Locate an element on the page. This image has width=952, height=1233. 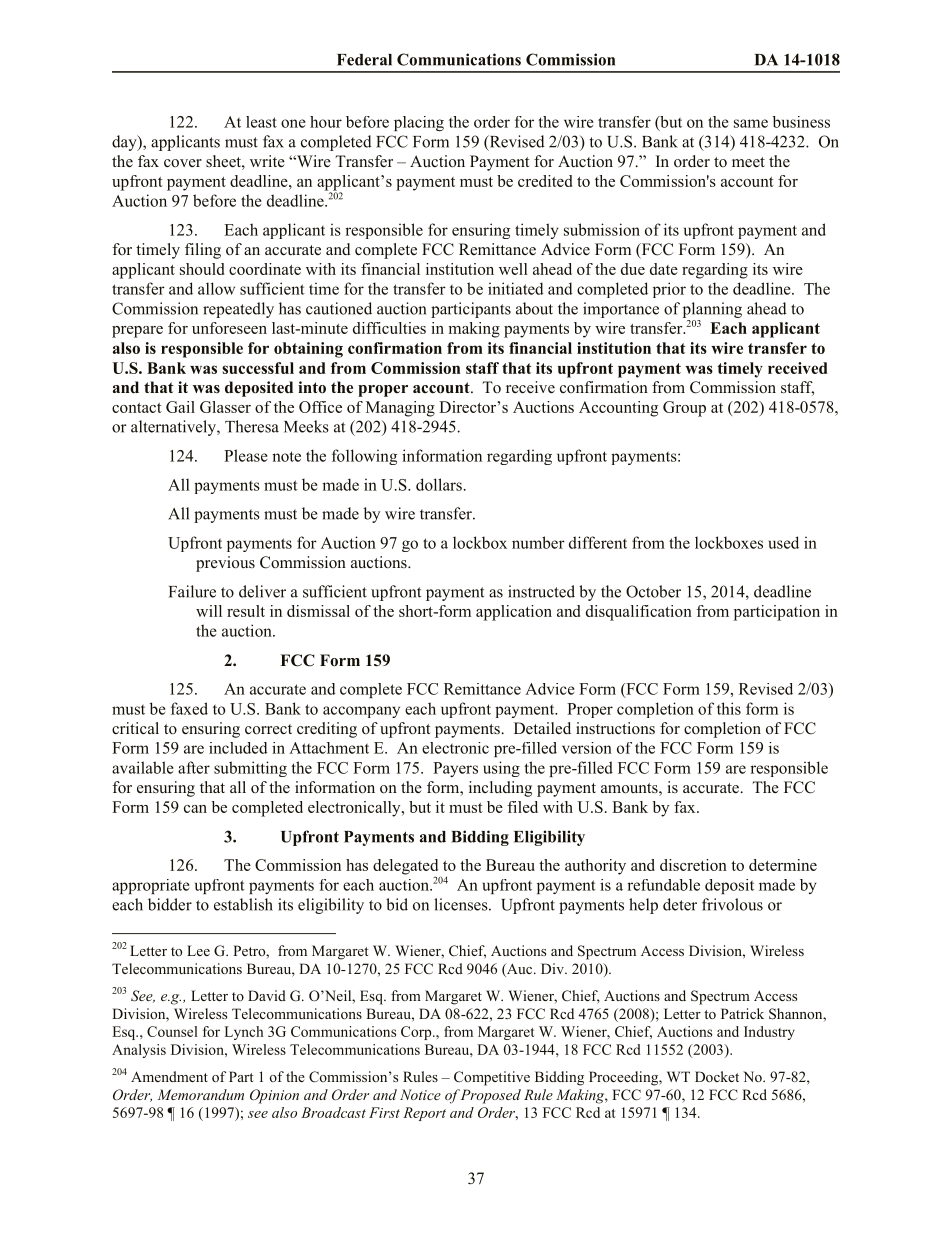
Competitive is located at coordinates (492, 1078).
